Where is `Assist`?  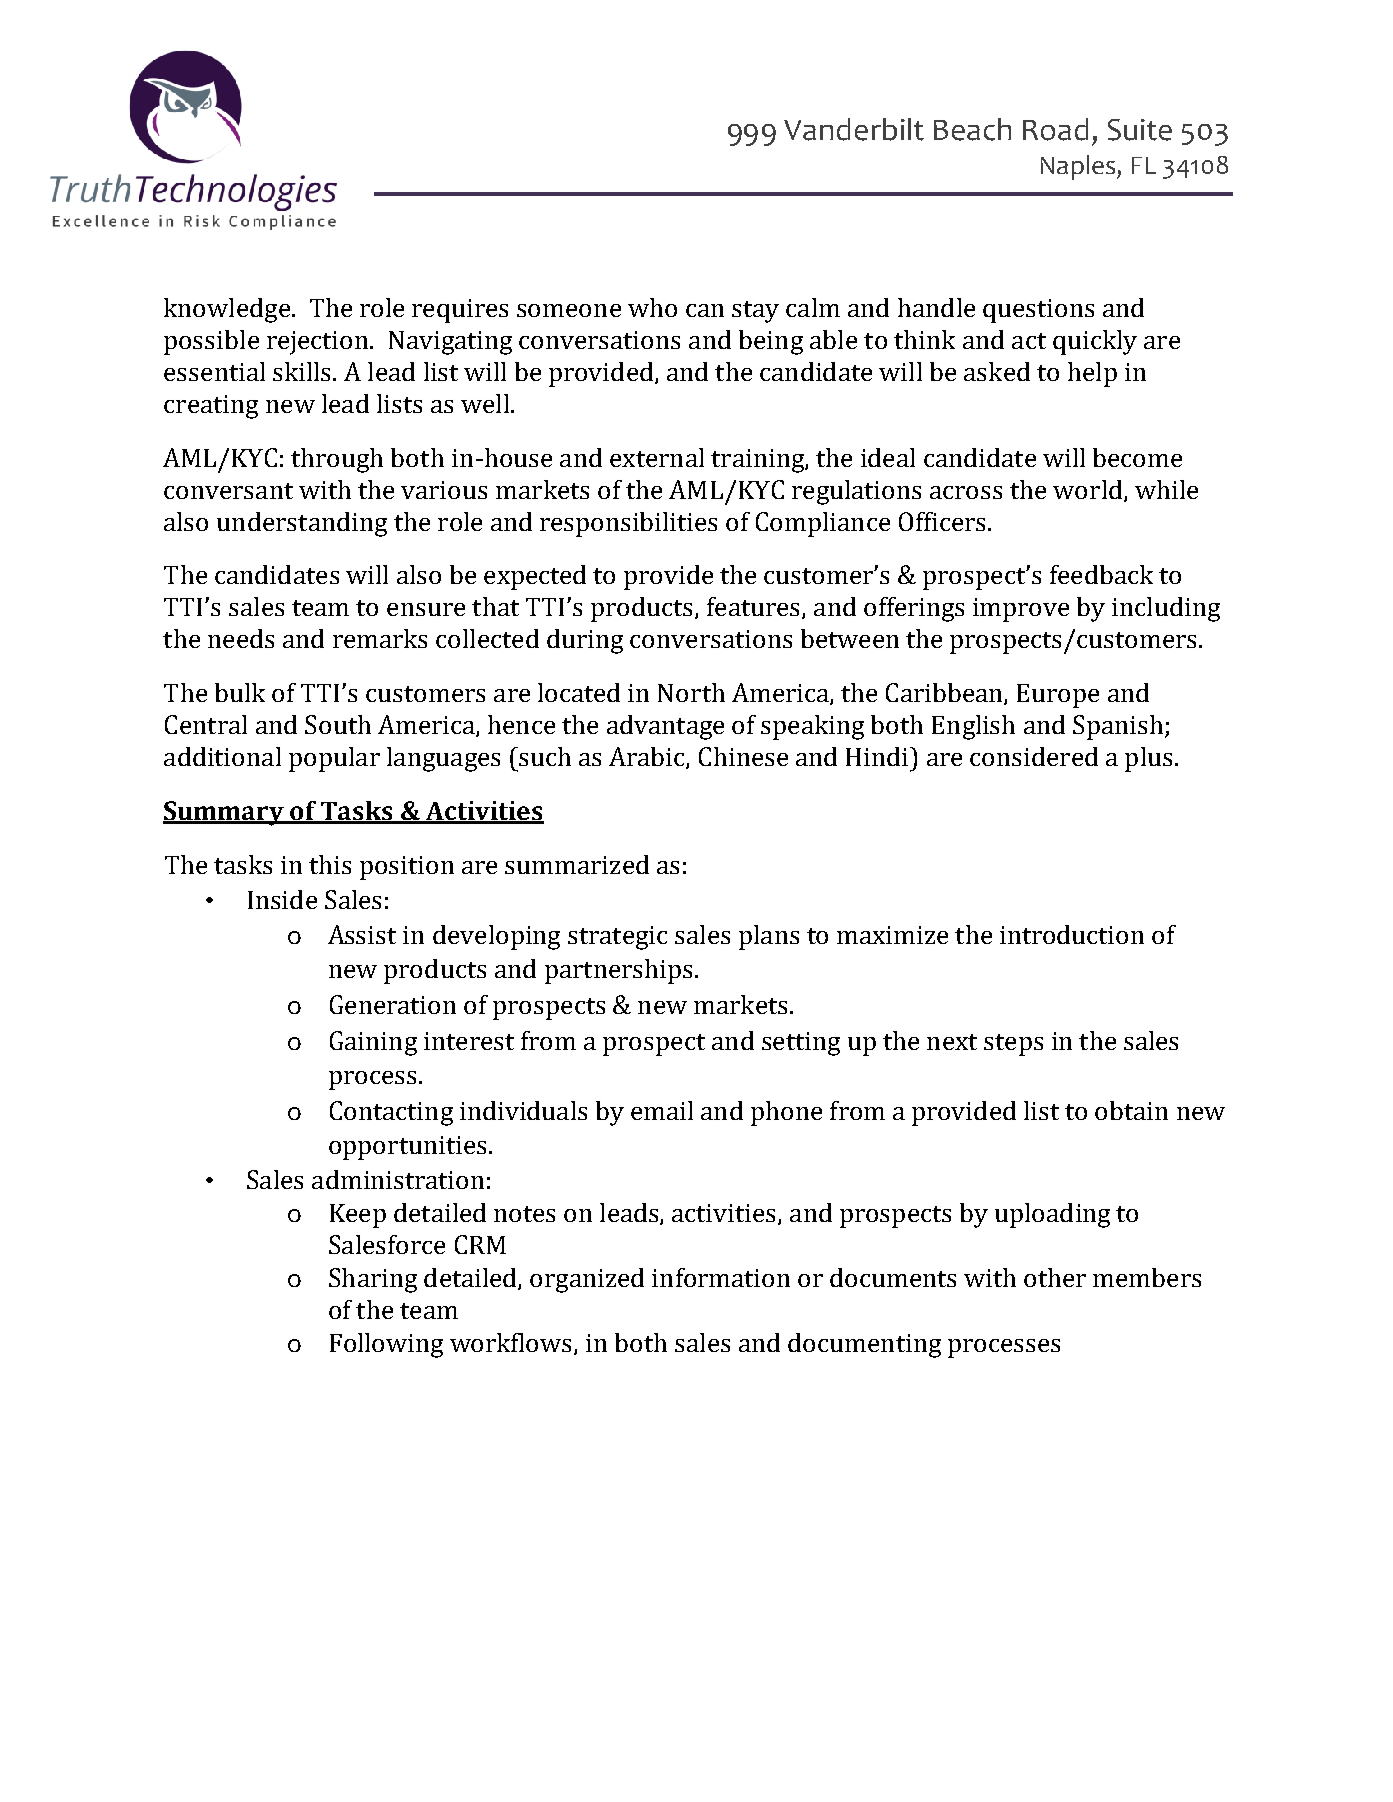
Assist is located at coordinates (362, 934).
